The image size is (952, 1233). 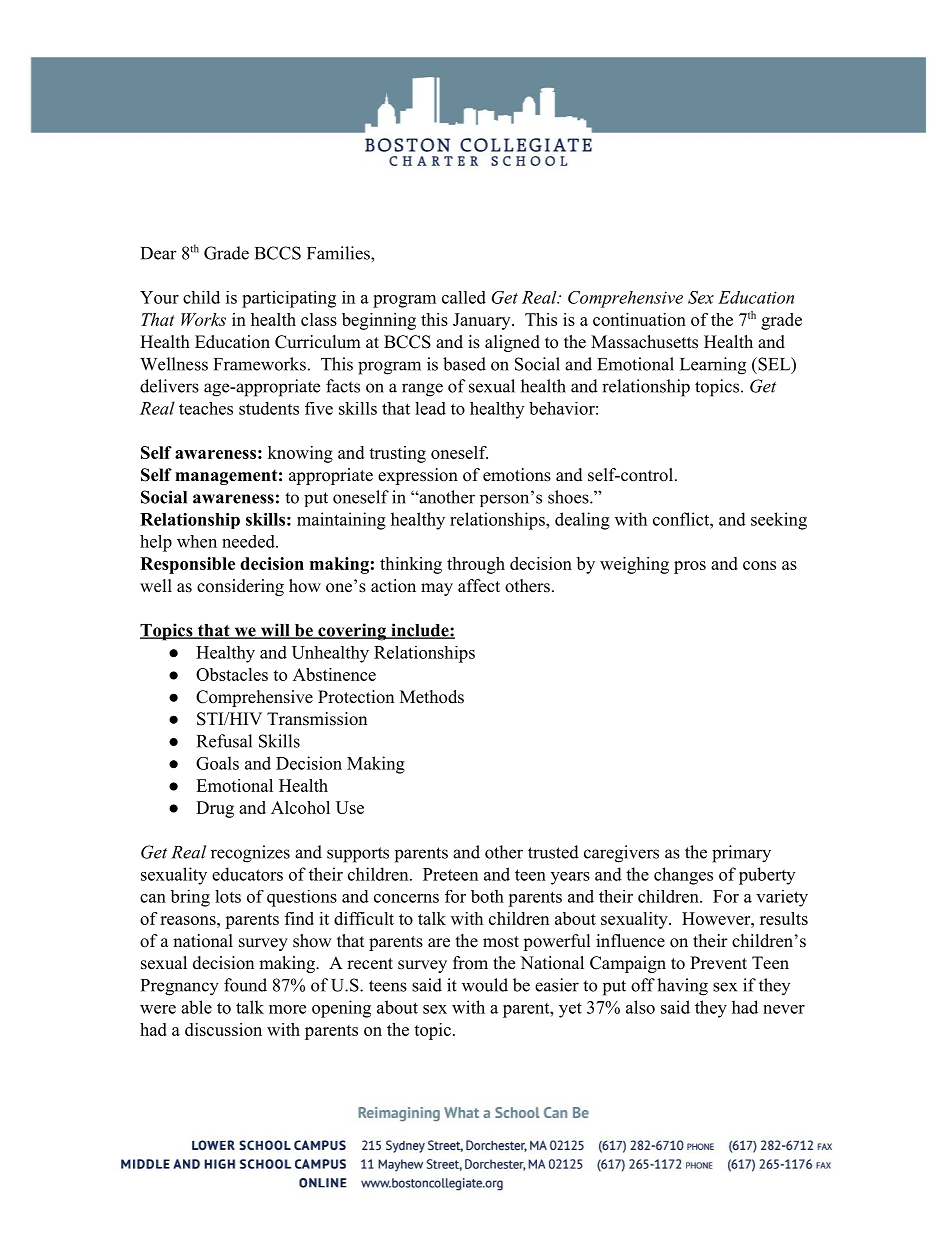 What do you see at coordinates (217, 763) in the document?
I see `Goals` at bounding box center [217, 763].
